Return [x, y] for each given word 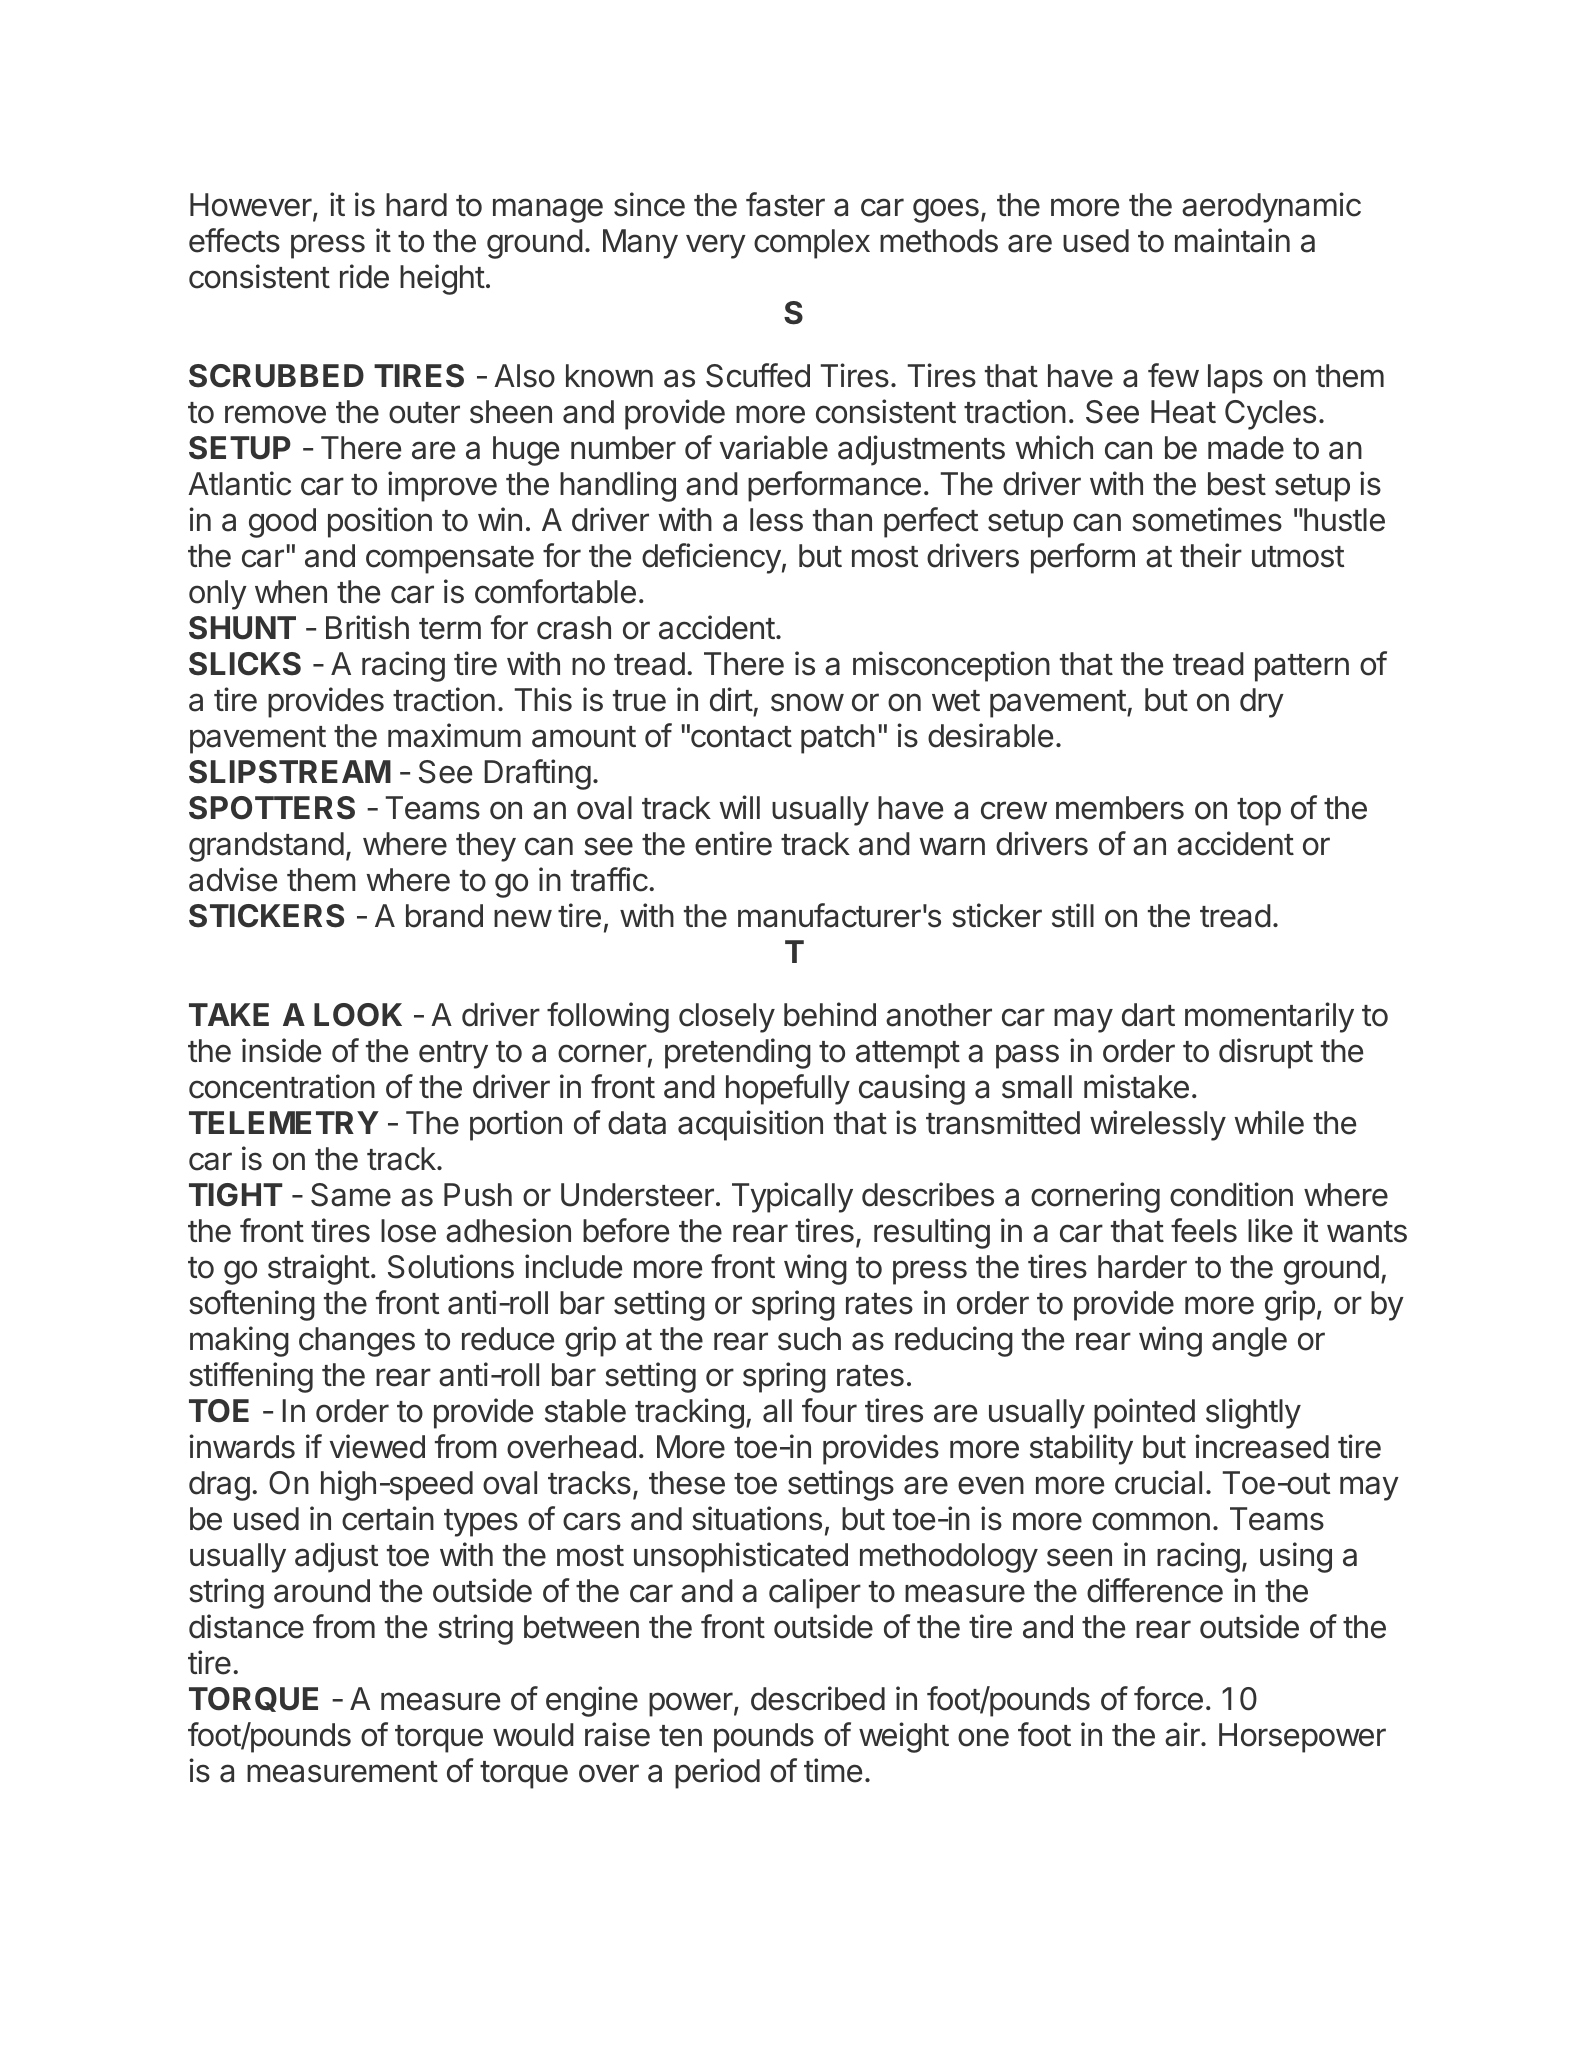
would [533, 1735]
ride [364, 276]
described [818, 1698]
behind [830, 1014]
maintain [1232, 240]
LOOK [358, 1015]
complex [812, 244]
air [1183, 1734]
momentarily [1269, 1017]
